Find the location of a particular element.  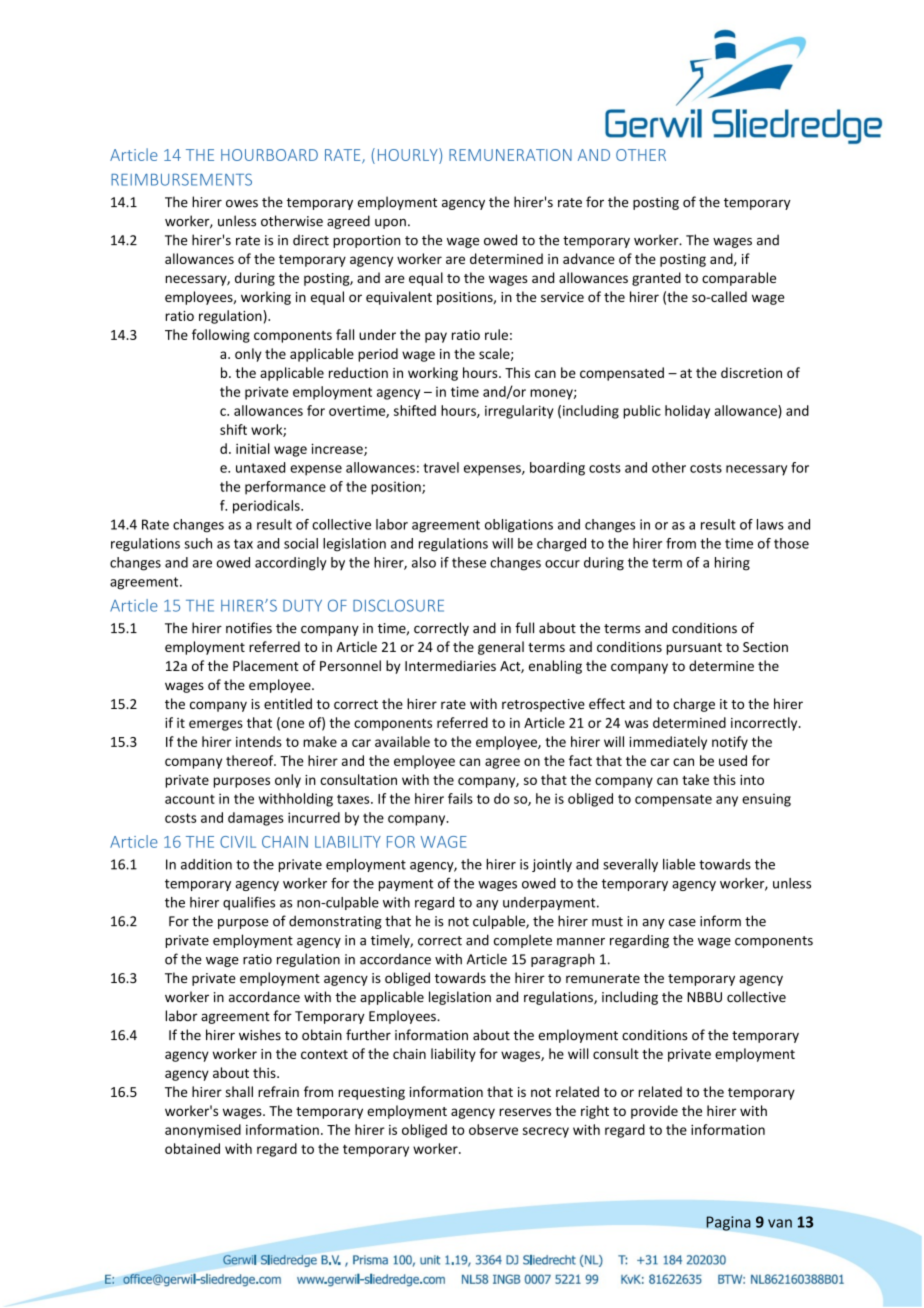

Placement is located at coordinates (266, 665).
